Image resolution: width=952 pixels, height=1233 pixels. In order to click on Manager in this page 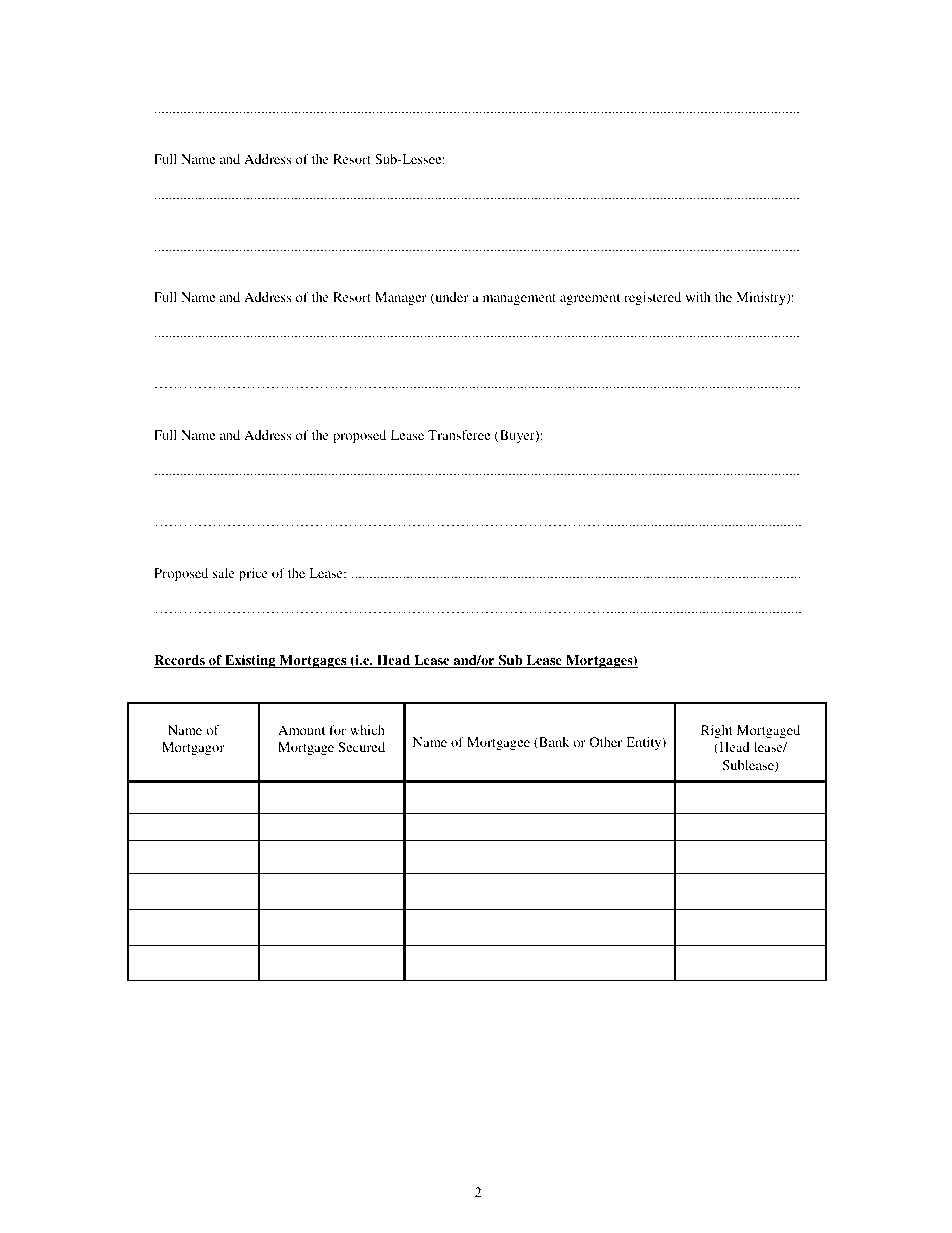, I will do `click(400, 298)`.
